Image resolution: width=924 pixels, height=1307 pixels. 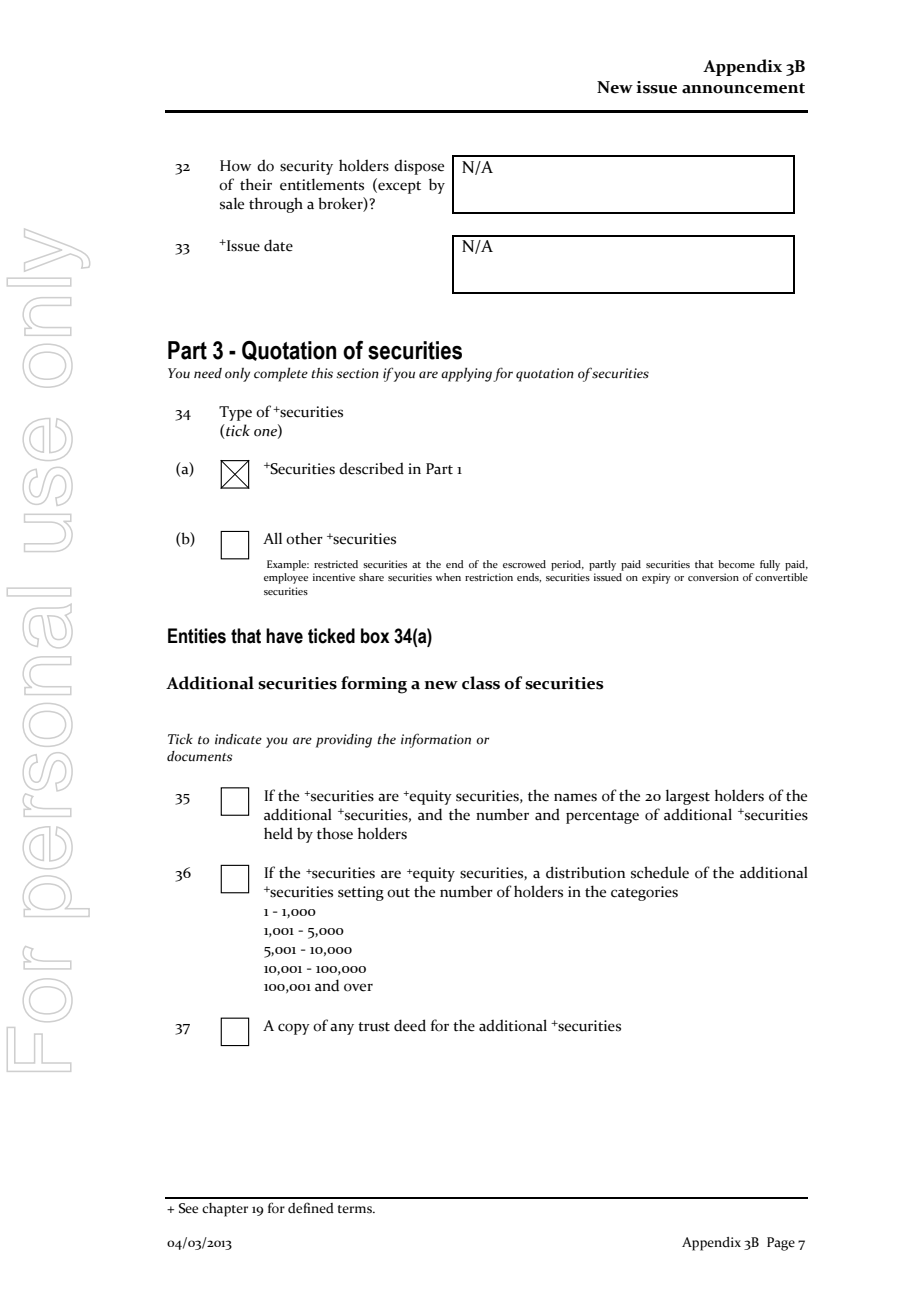 What do you see at coordinates (225, 1210) in the page?
I see `chapter` at bounding box center [225, 1210].
